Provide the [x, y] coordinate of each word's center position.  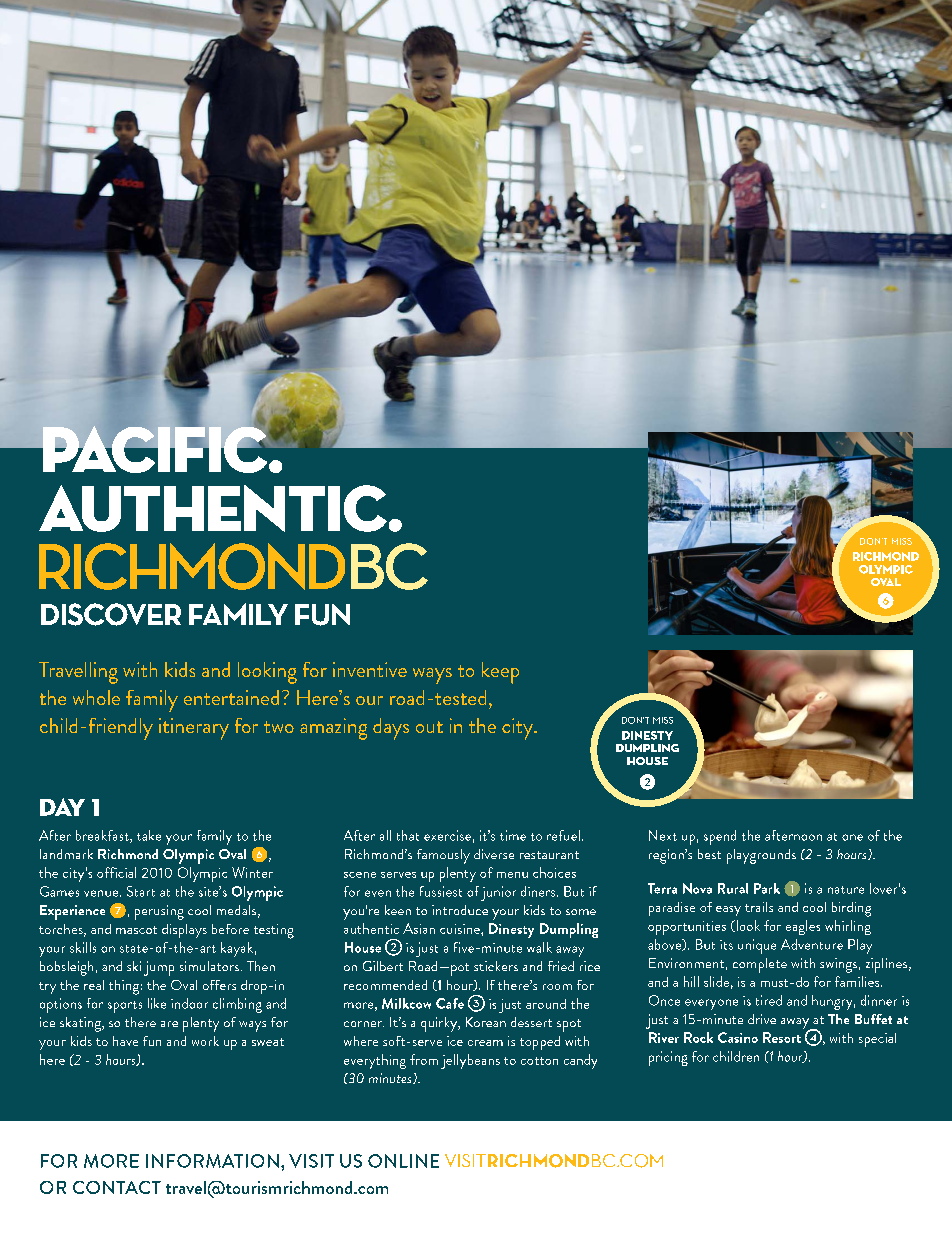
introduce [460, 910]
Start [141, 891]
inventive [370, 669]
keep [500, 673]
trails [759, 907]
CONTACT [117, 1187]
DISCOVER [111, 614]
